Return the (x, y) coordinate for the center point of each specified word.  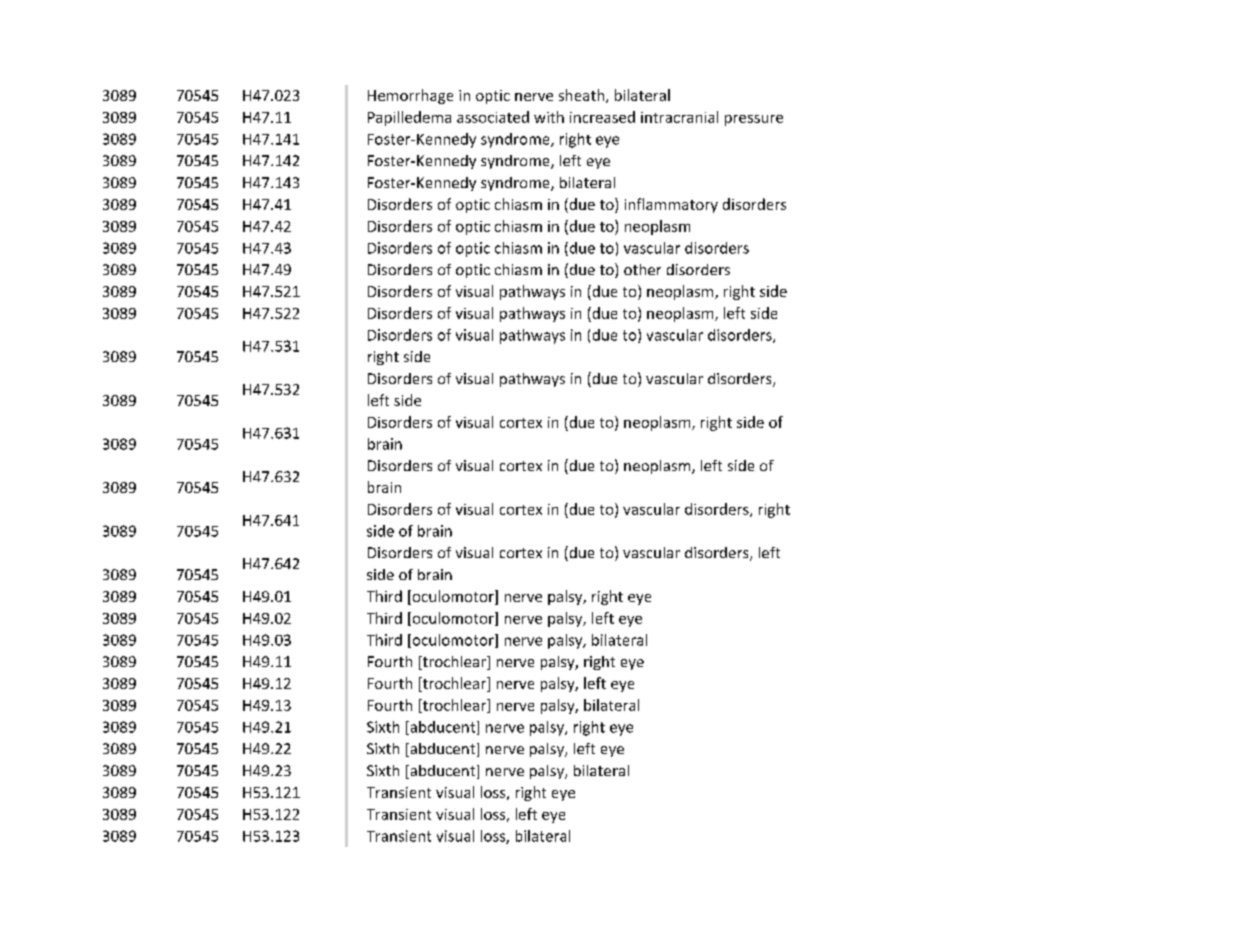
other (642, 269)
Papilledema (409, 118)
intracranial (679, 117)
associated (493, 117)
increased (602, 117)
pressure (754, 120)
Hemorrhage (410, 96)
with (549, 117)
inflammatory (671, 205)
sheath (581, 95)
